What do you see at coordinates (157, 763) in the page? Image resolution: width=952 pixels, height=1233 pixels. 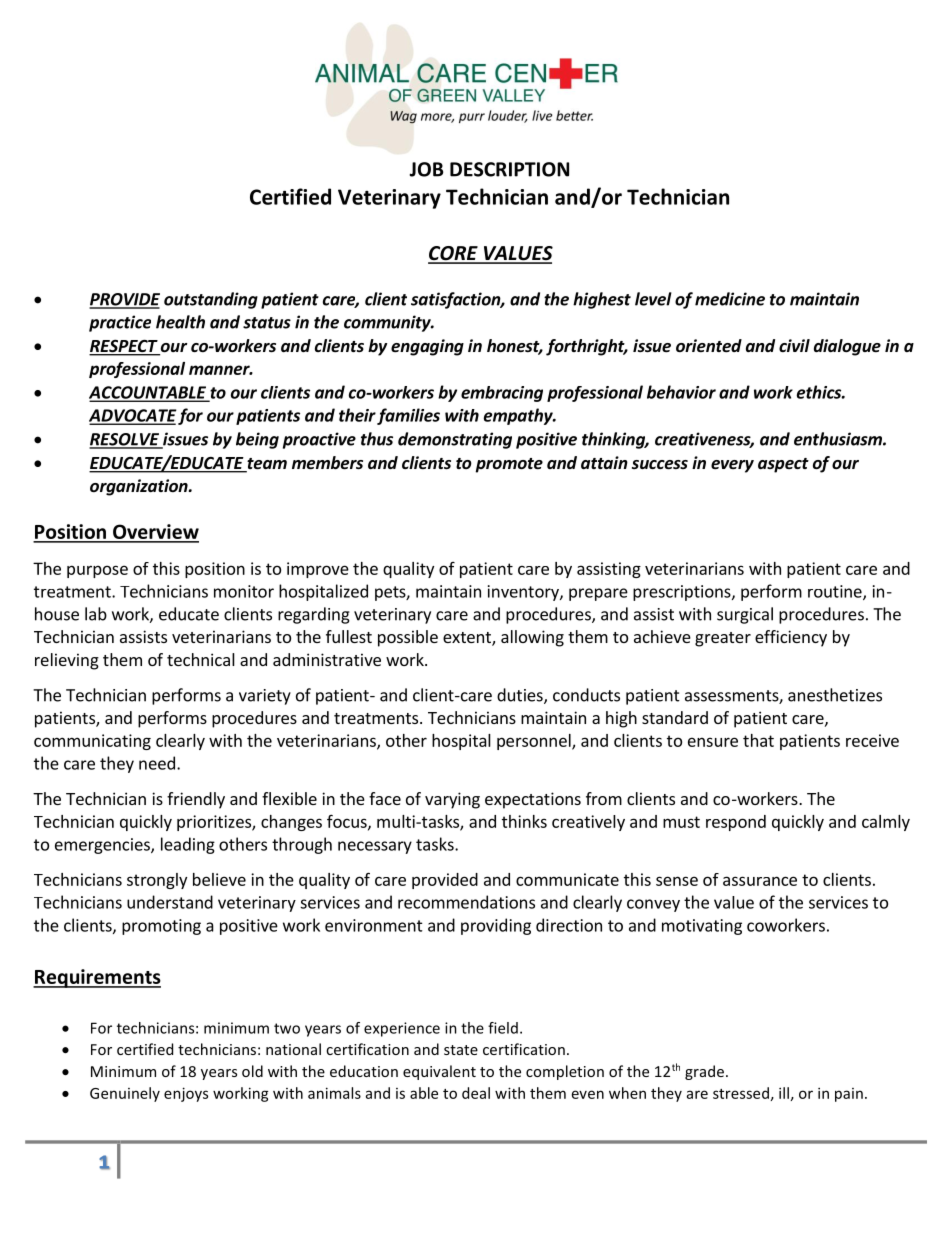 I see `need` at bounding box center [157, 763].
